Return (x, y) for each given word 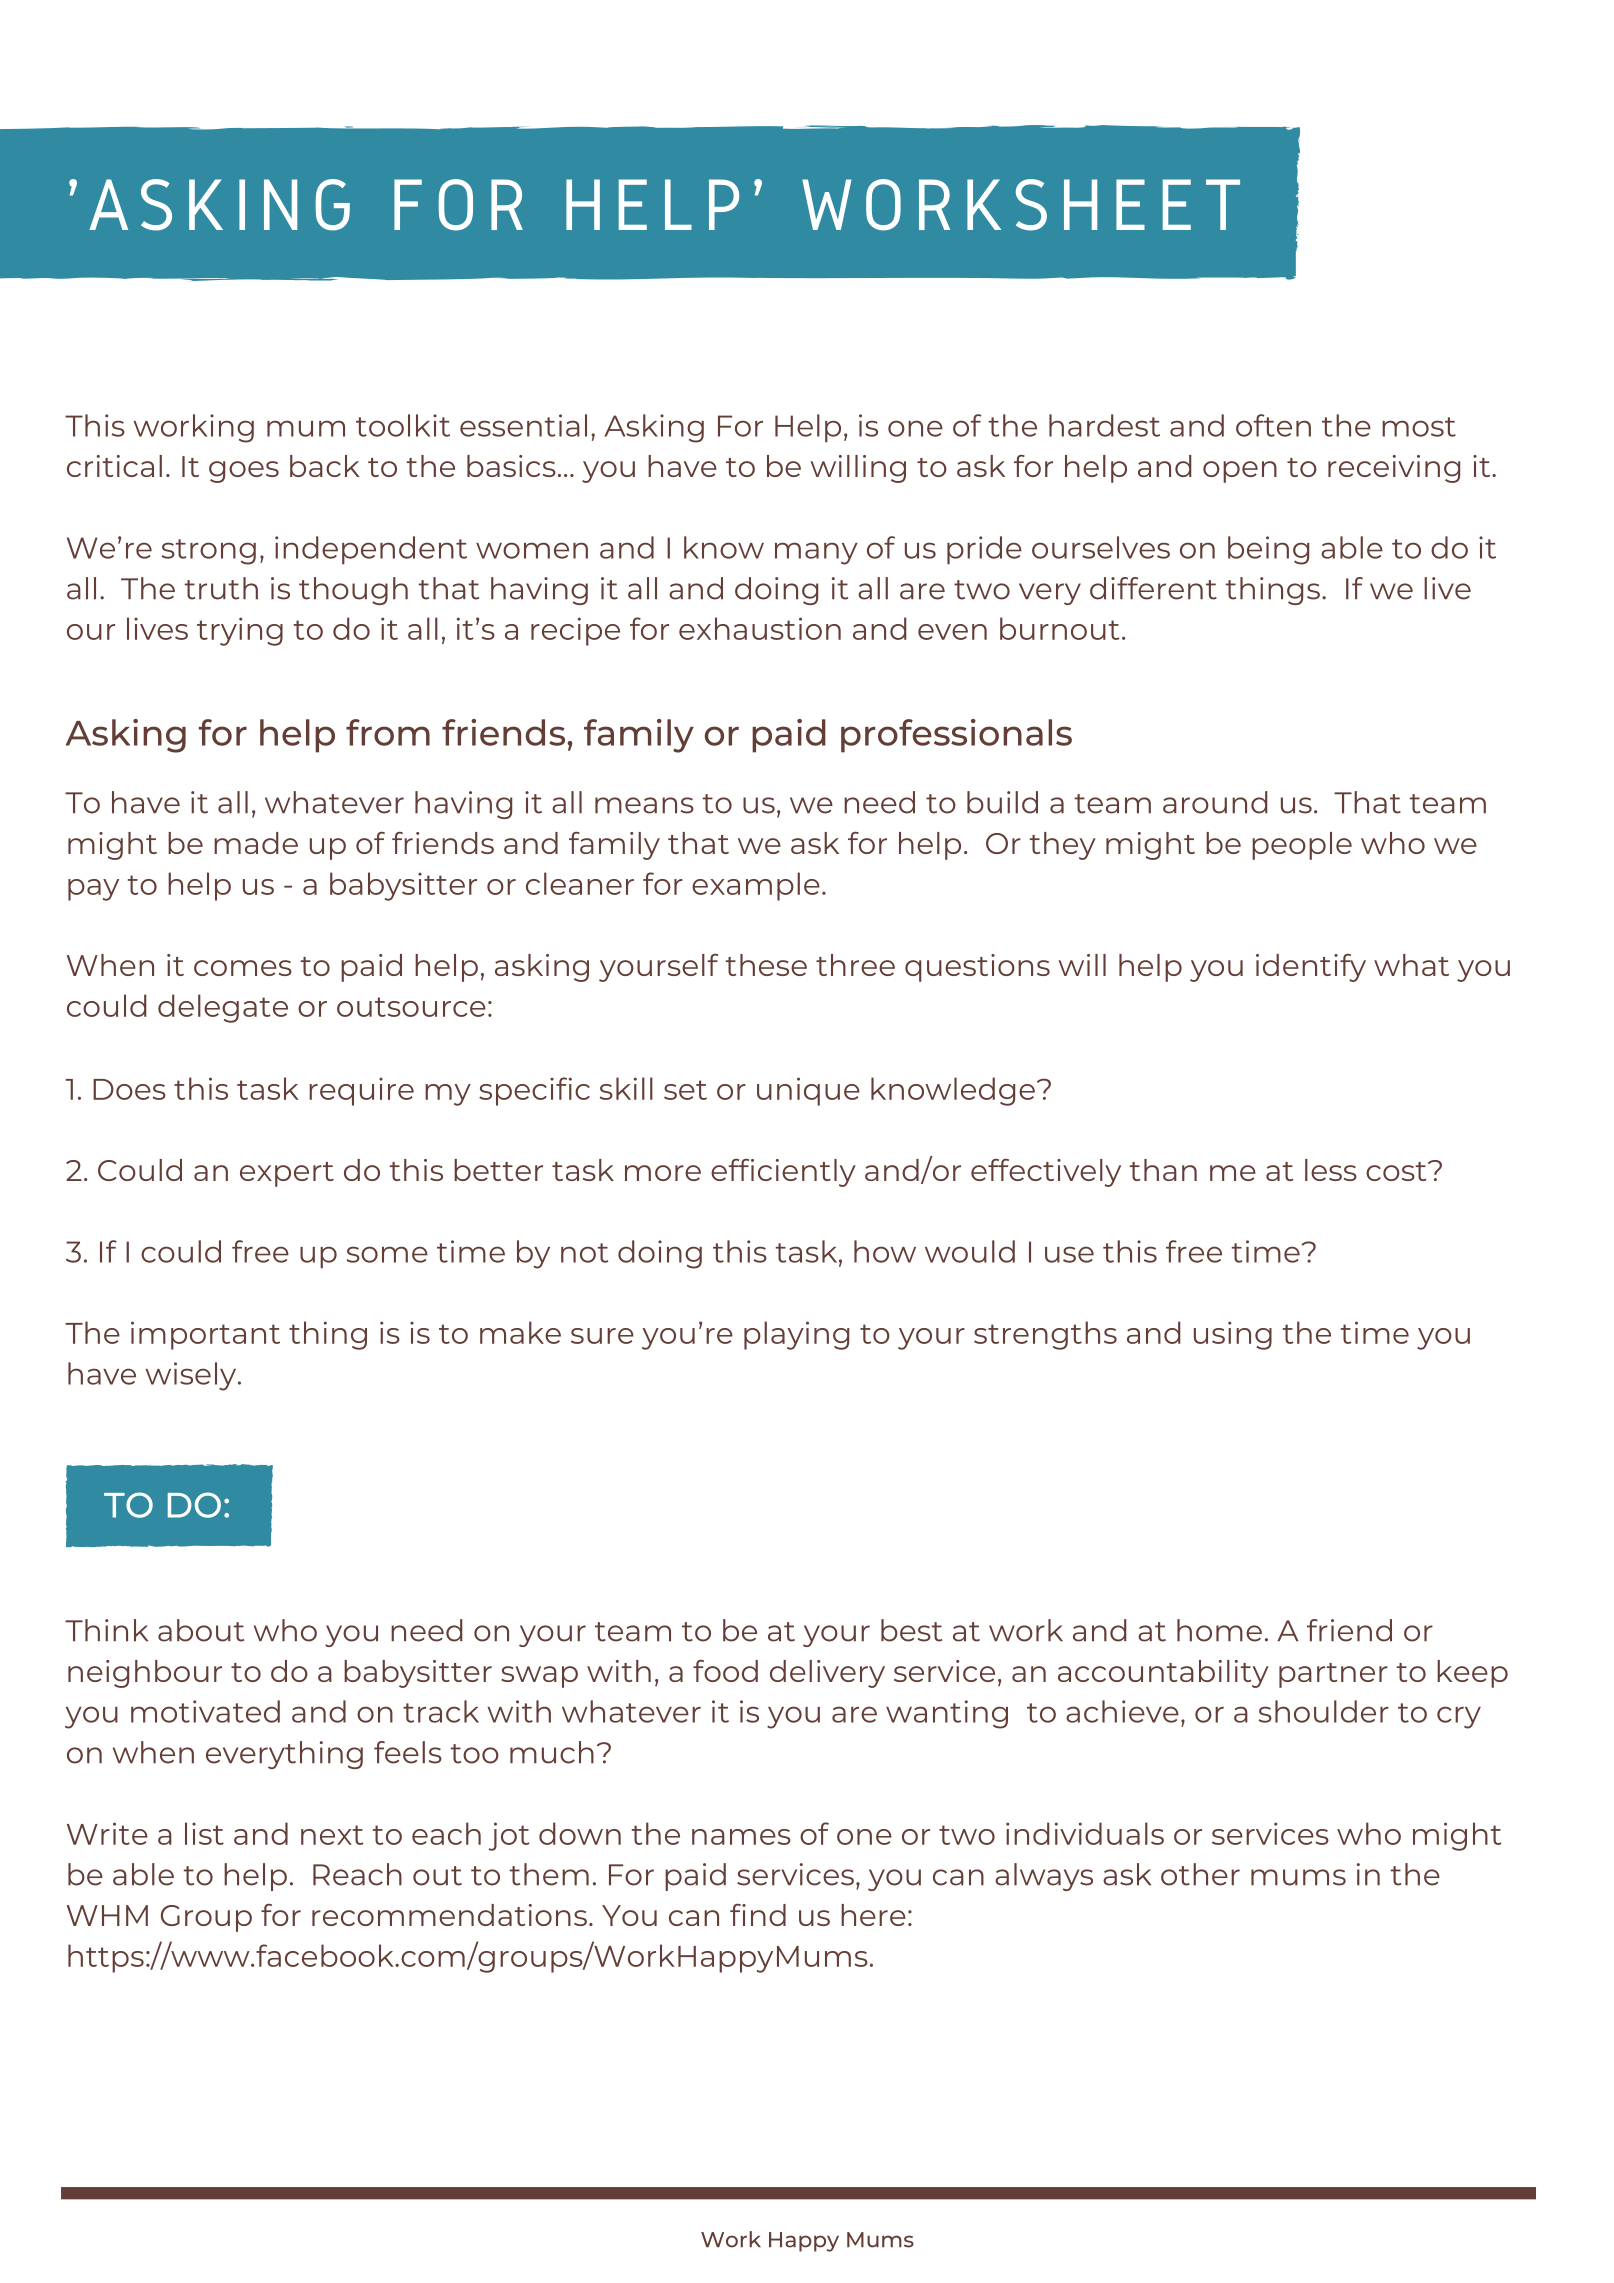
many (816, 553)
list (204, 1833)
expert (287, 1174)
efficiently (783, 1173)
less (1331, 1170)
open (1240, 472)
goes (244, 472)
